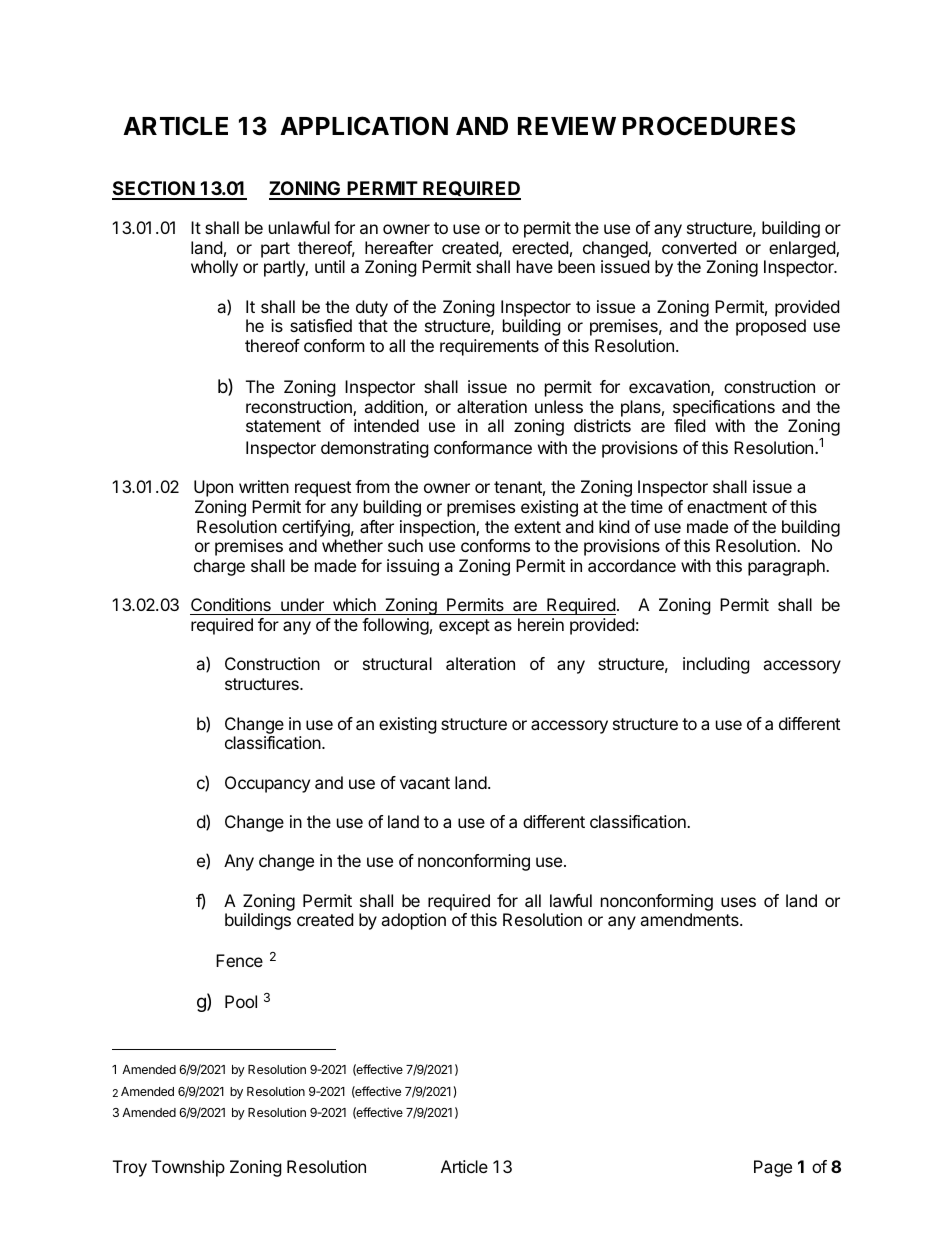 This document has width=952, height=1233. Describe the element at coordinates (727, 507) in the document. I see `enactment` at that location.
